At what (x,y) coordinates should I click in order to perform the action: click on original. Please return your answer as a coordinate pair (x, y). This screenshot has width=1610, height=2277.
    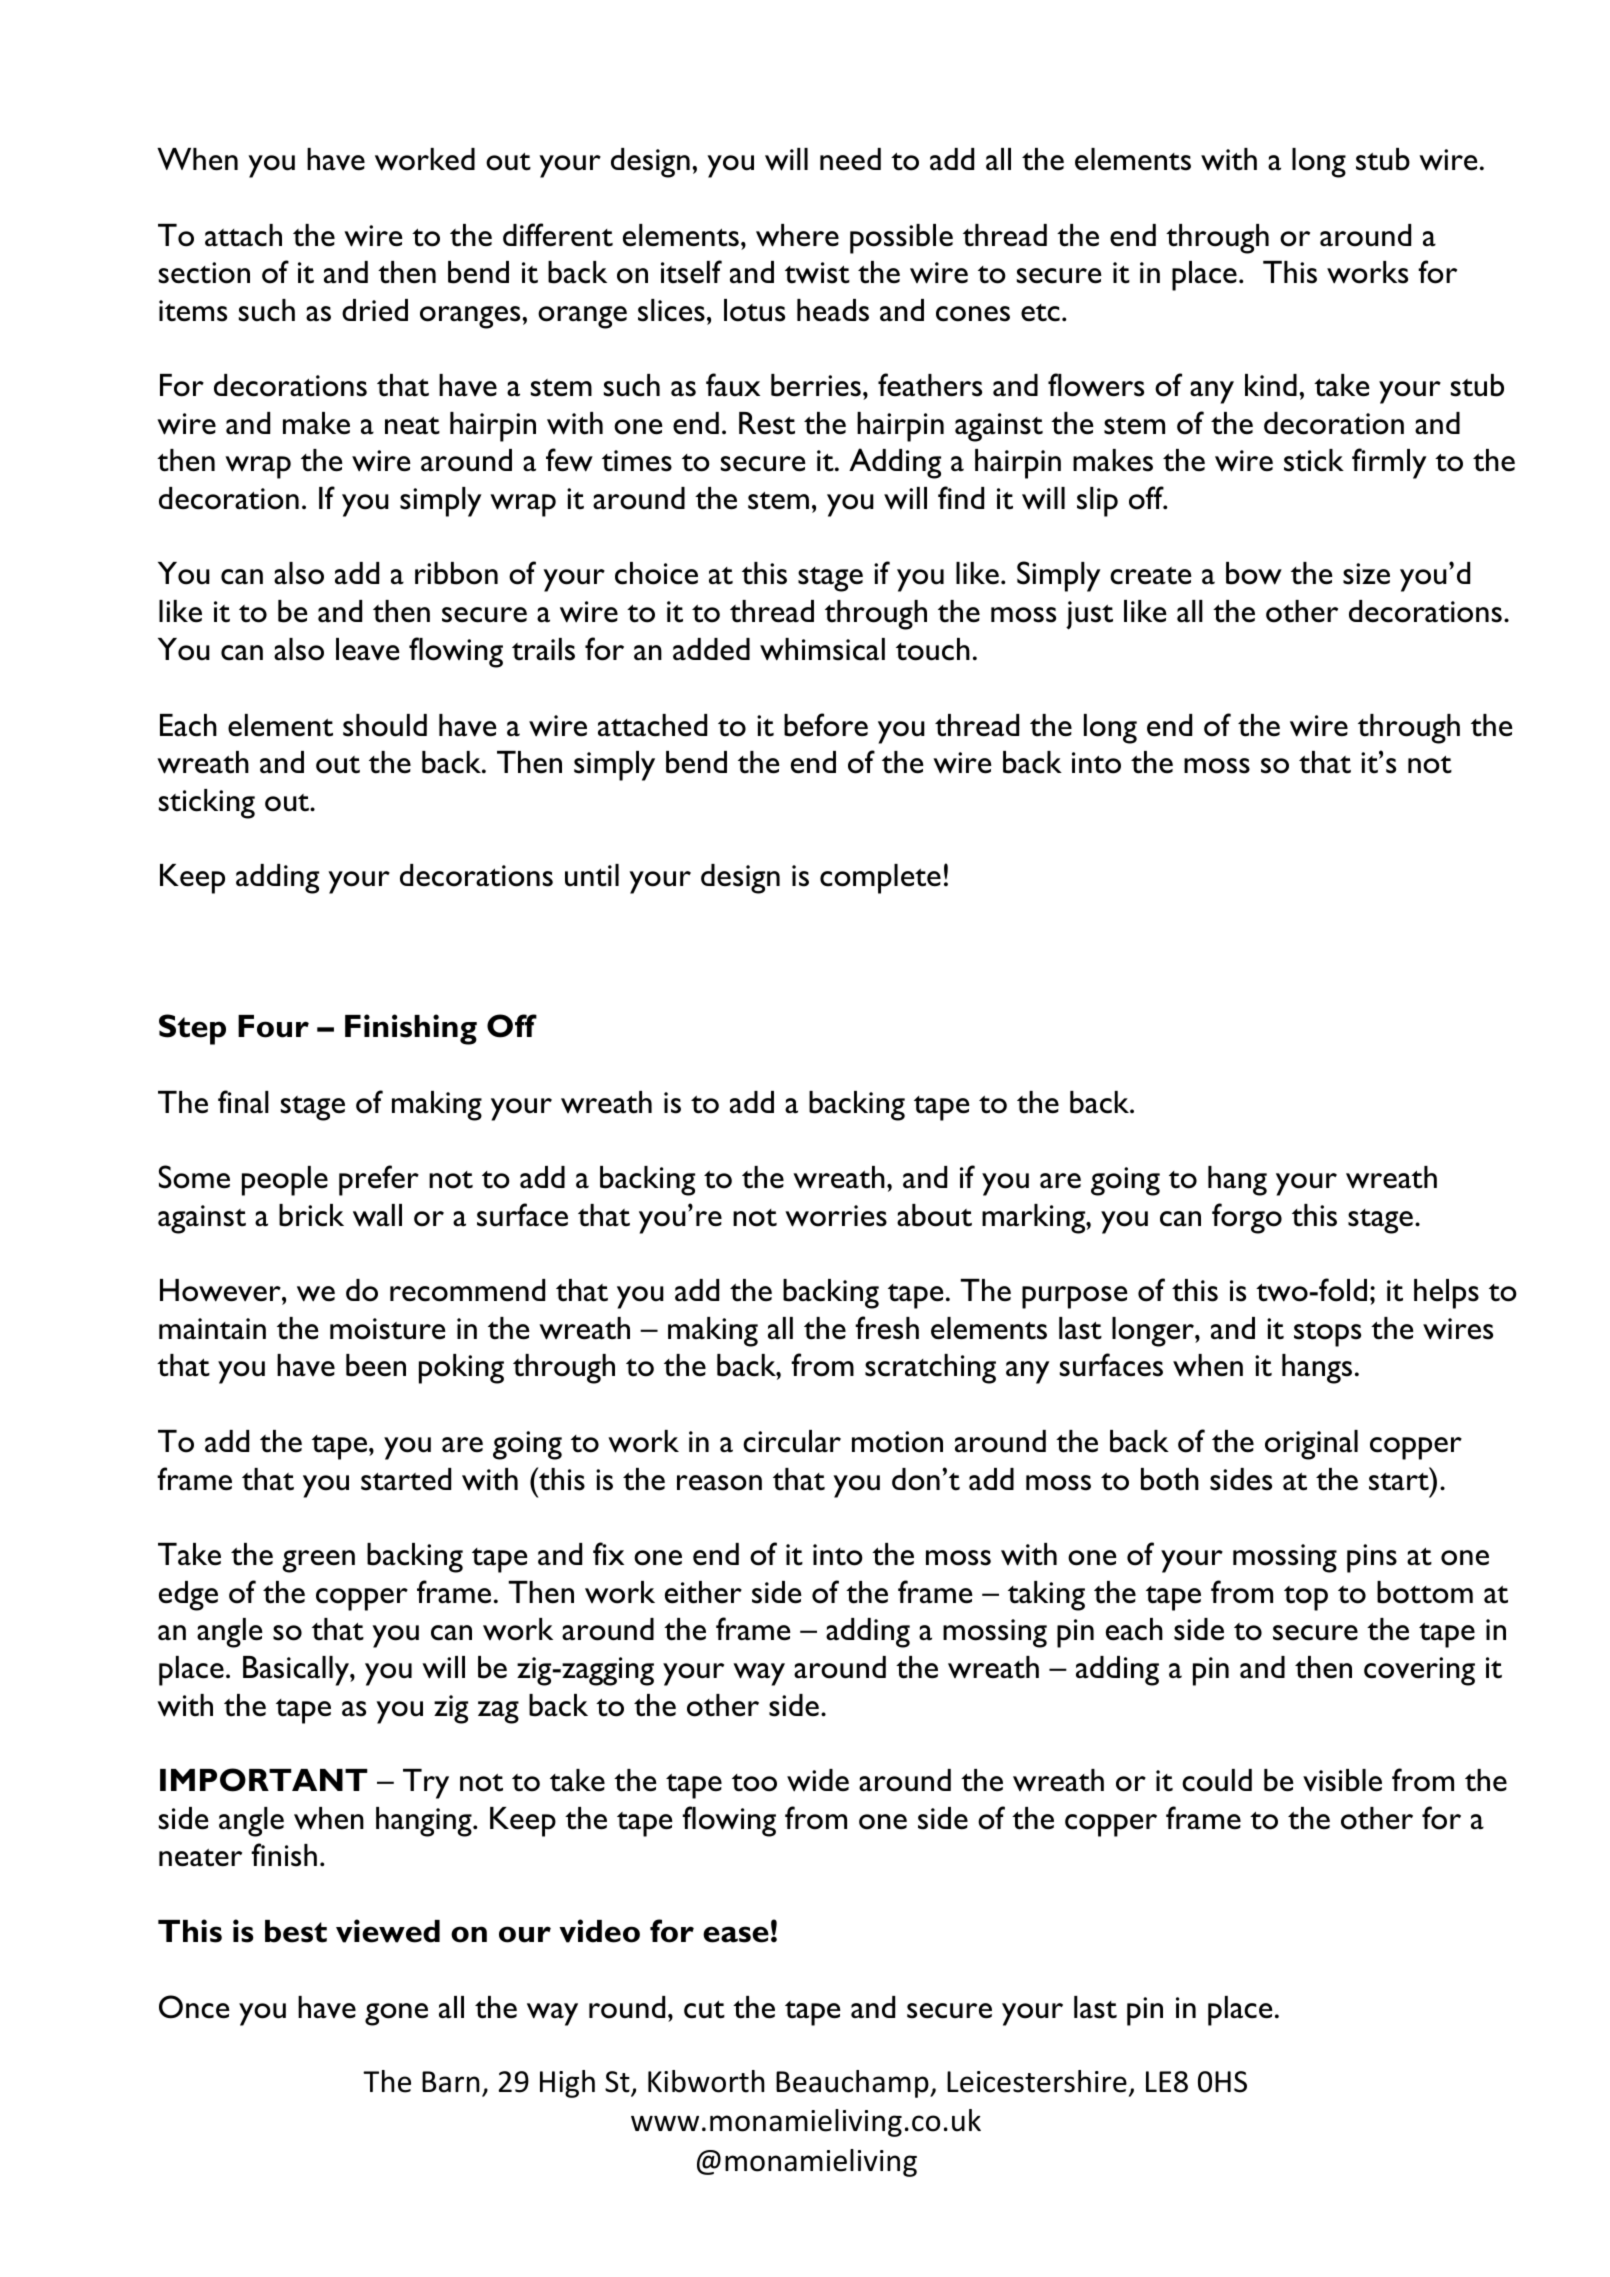
    Looking at the image, I should click on (1311, 1445).
